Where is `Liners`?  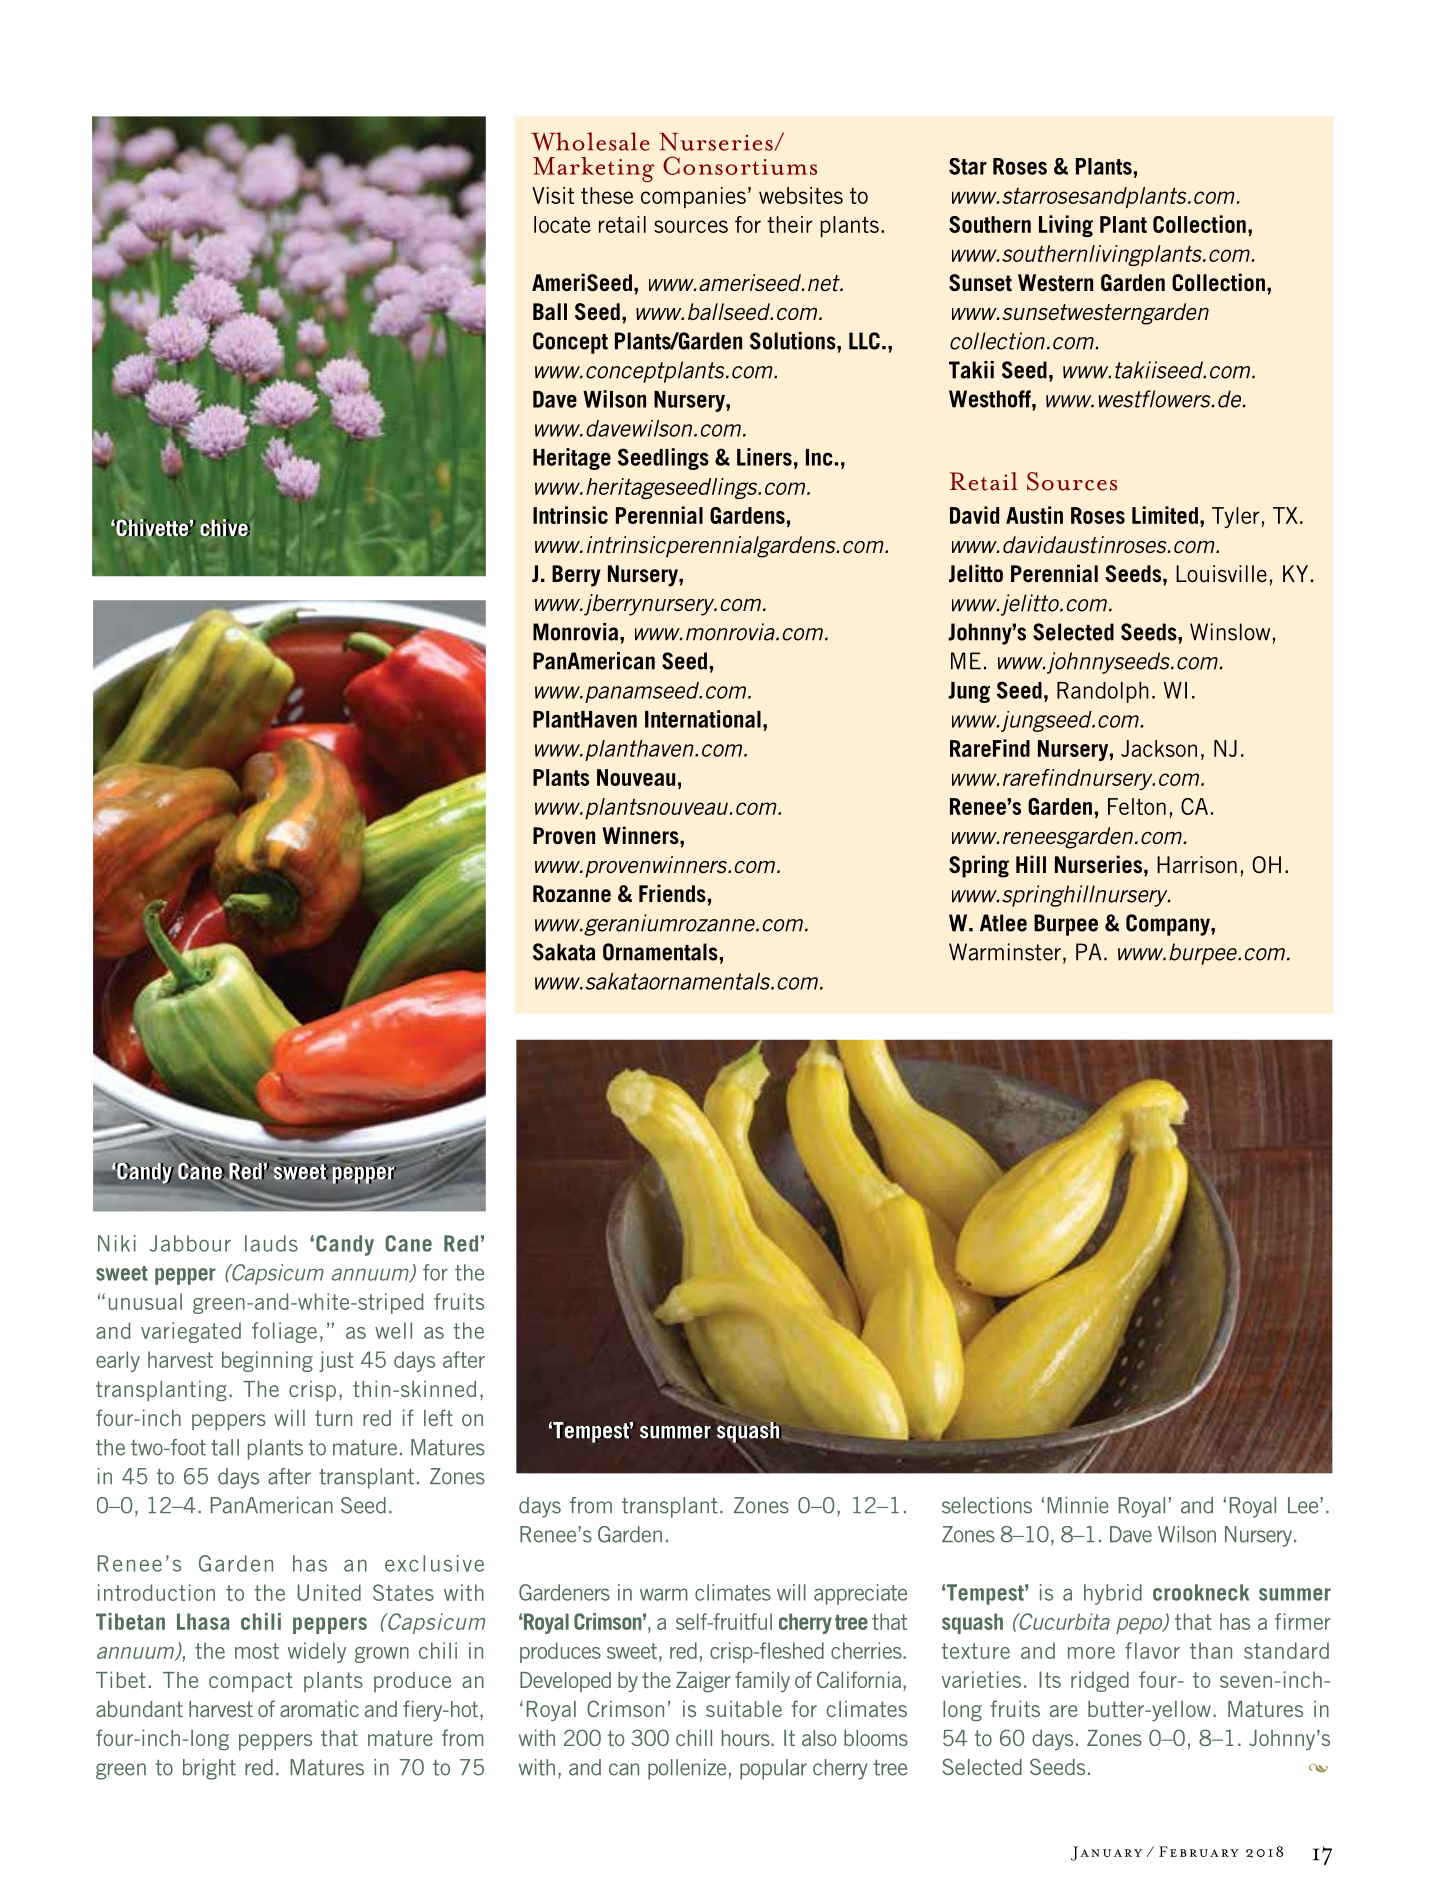
Liners is located at coordinates (764, 457).
